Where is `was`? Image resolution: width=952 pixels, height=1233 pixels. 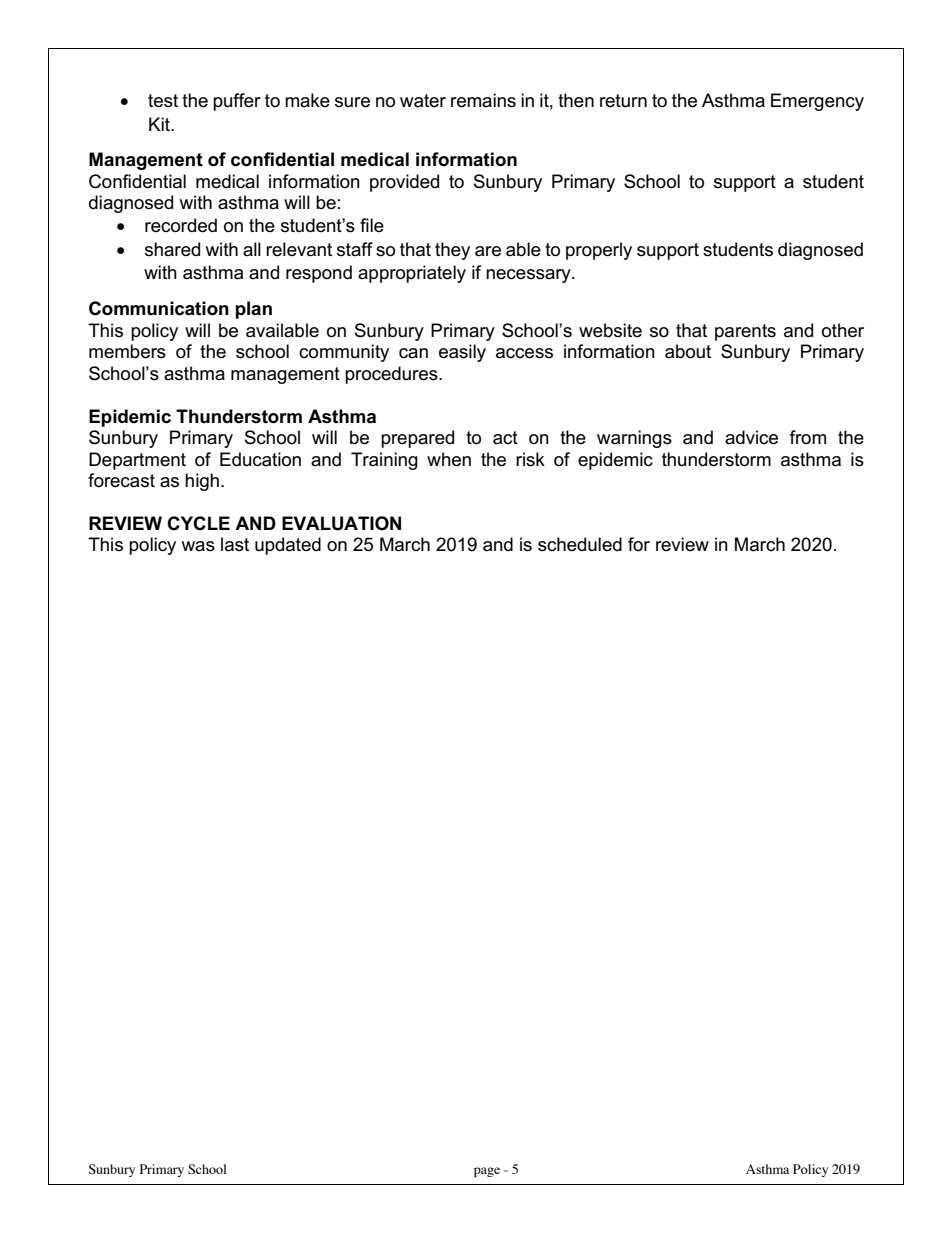 was is located at coordinates (198, 546).
